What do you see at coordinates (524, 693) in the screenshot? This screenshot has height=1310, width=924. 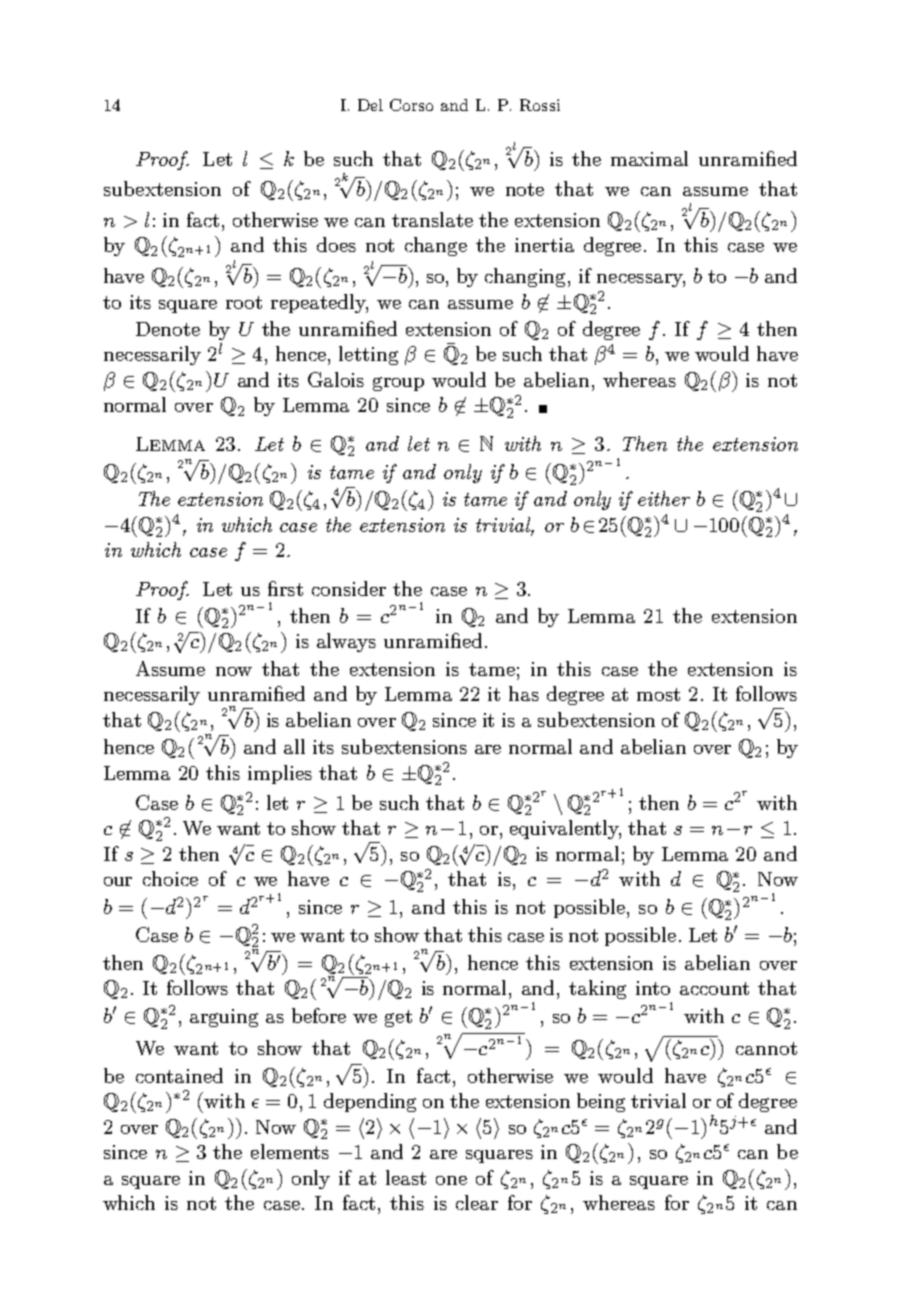 I see `has` at bounding box center [524, 693].
